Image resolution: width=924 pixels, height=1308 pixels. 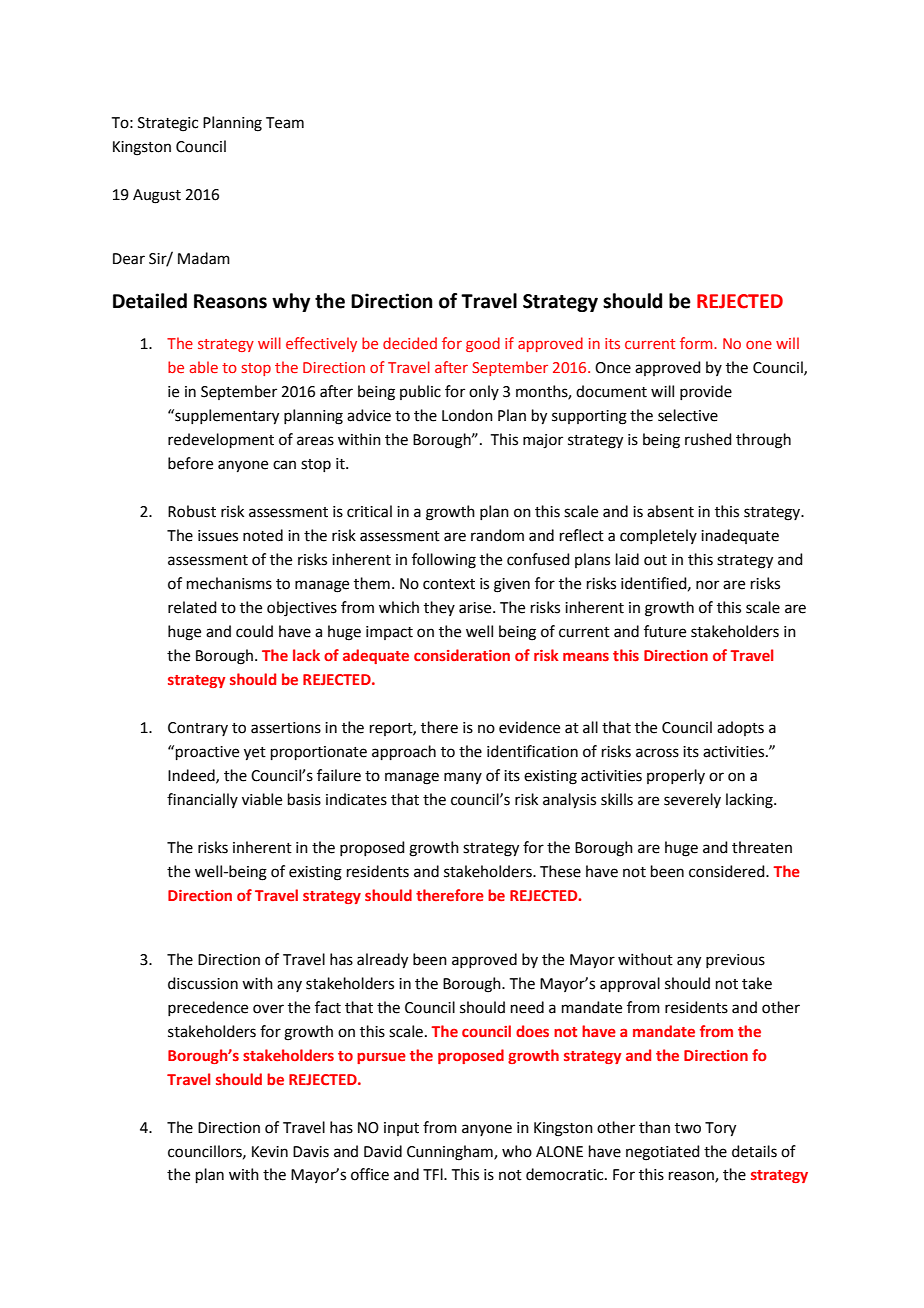 What do you see at coordinates (665, 631) in the image?
I see `future` at bounding box center [665, 631].
